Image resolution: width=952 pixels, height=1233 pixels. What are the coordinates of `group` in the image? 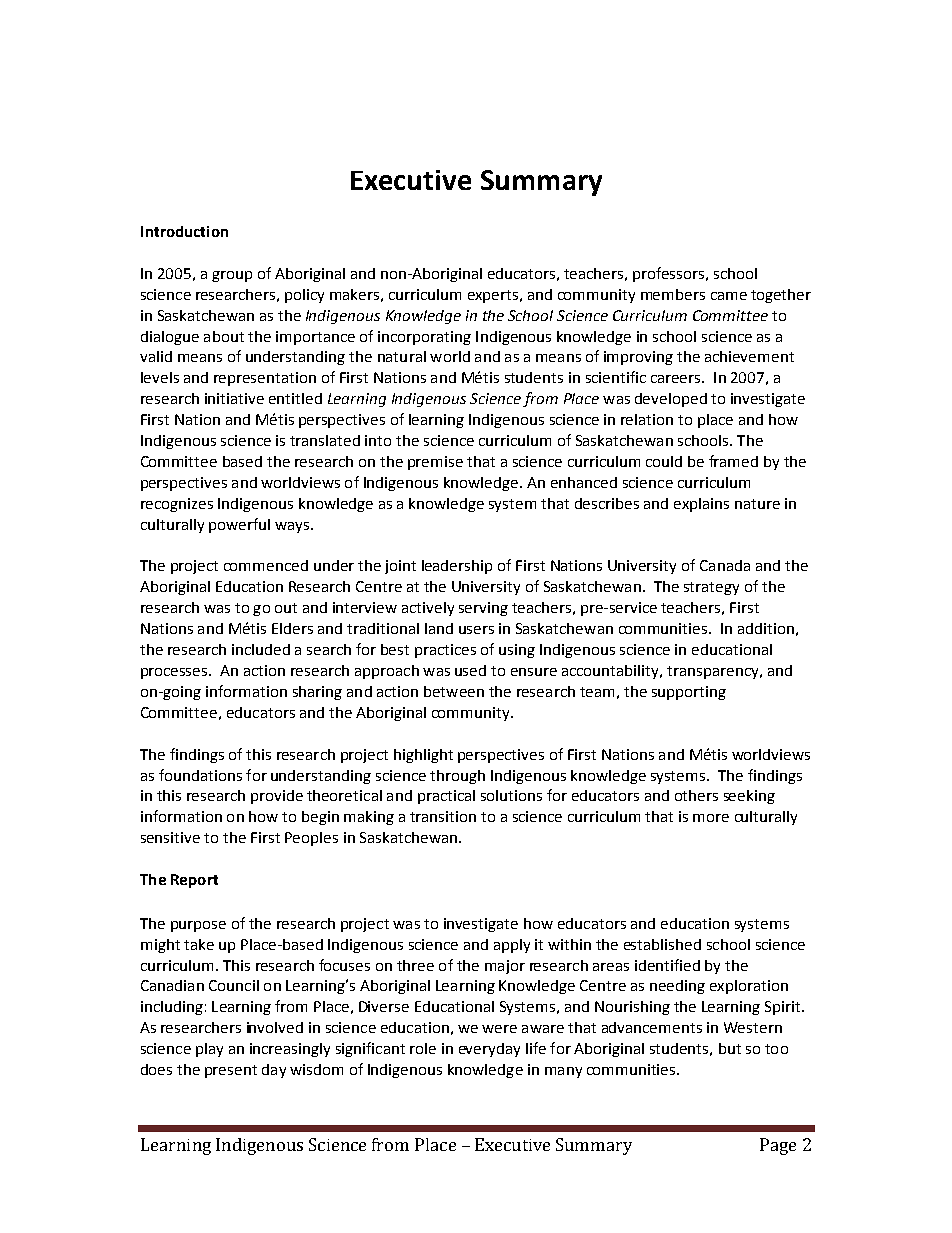 It's located at (232, 276).
